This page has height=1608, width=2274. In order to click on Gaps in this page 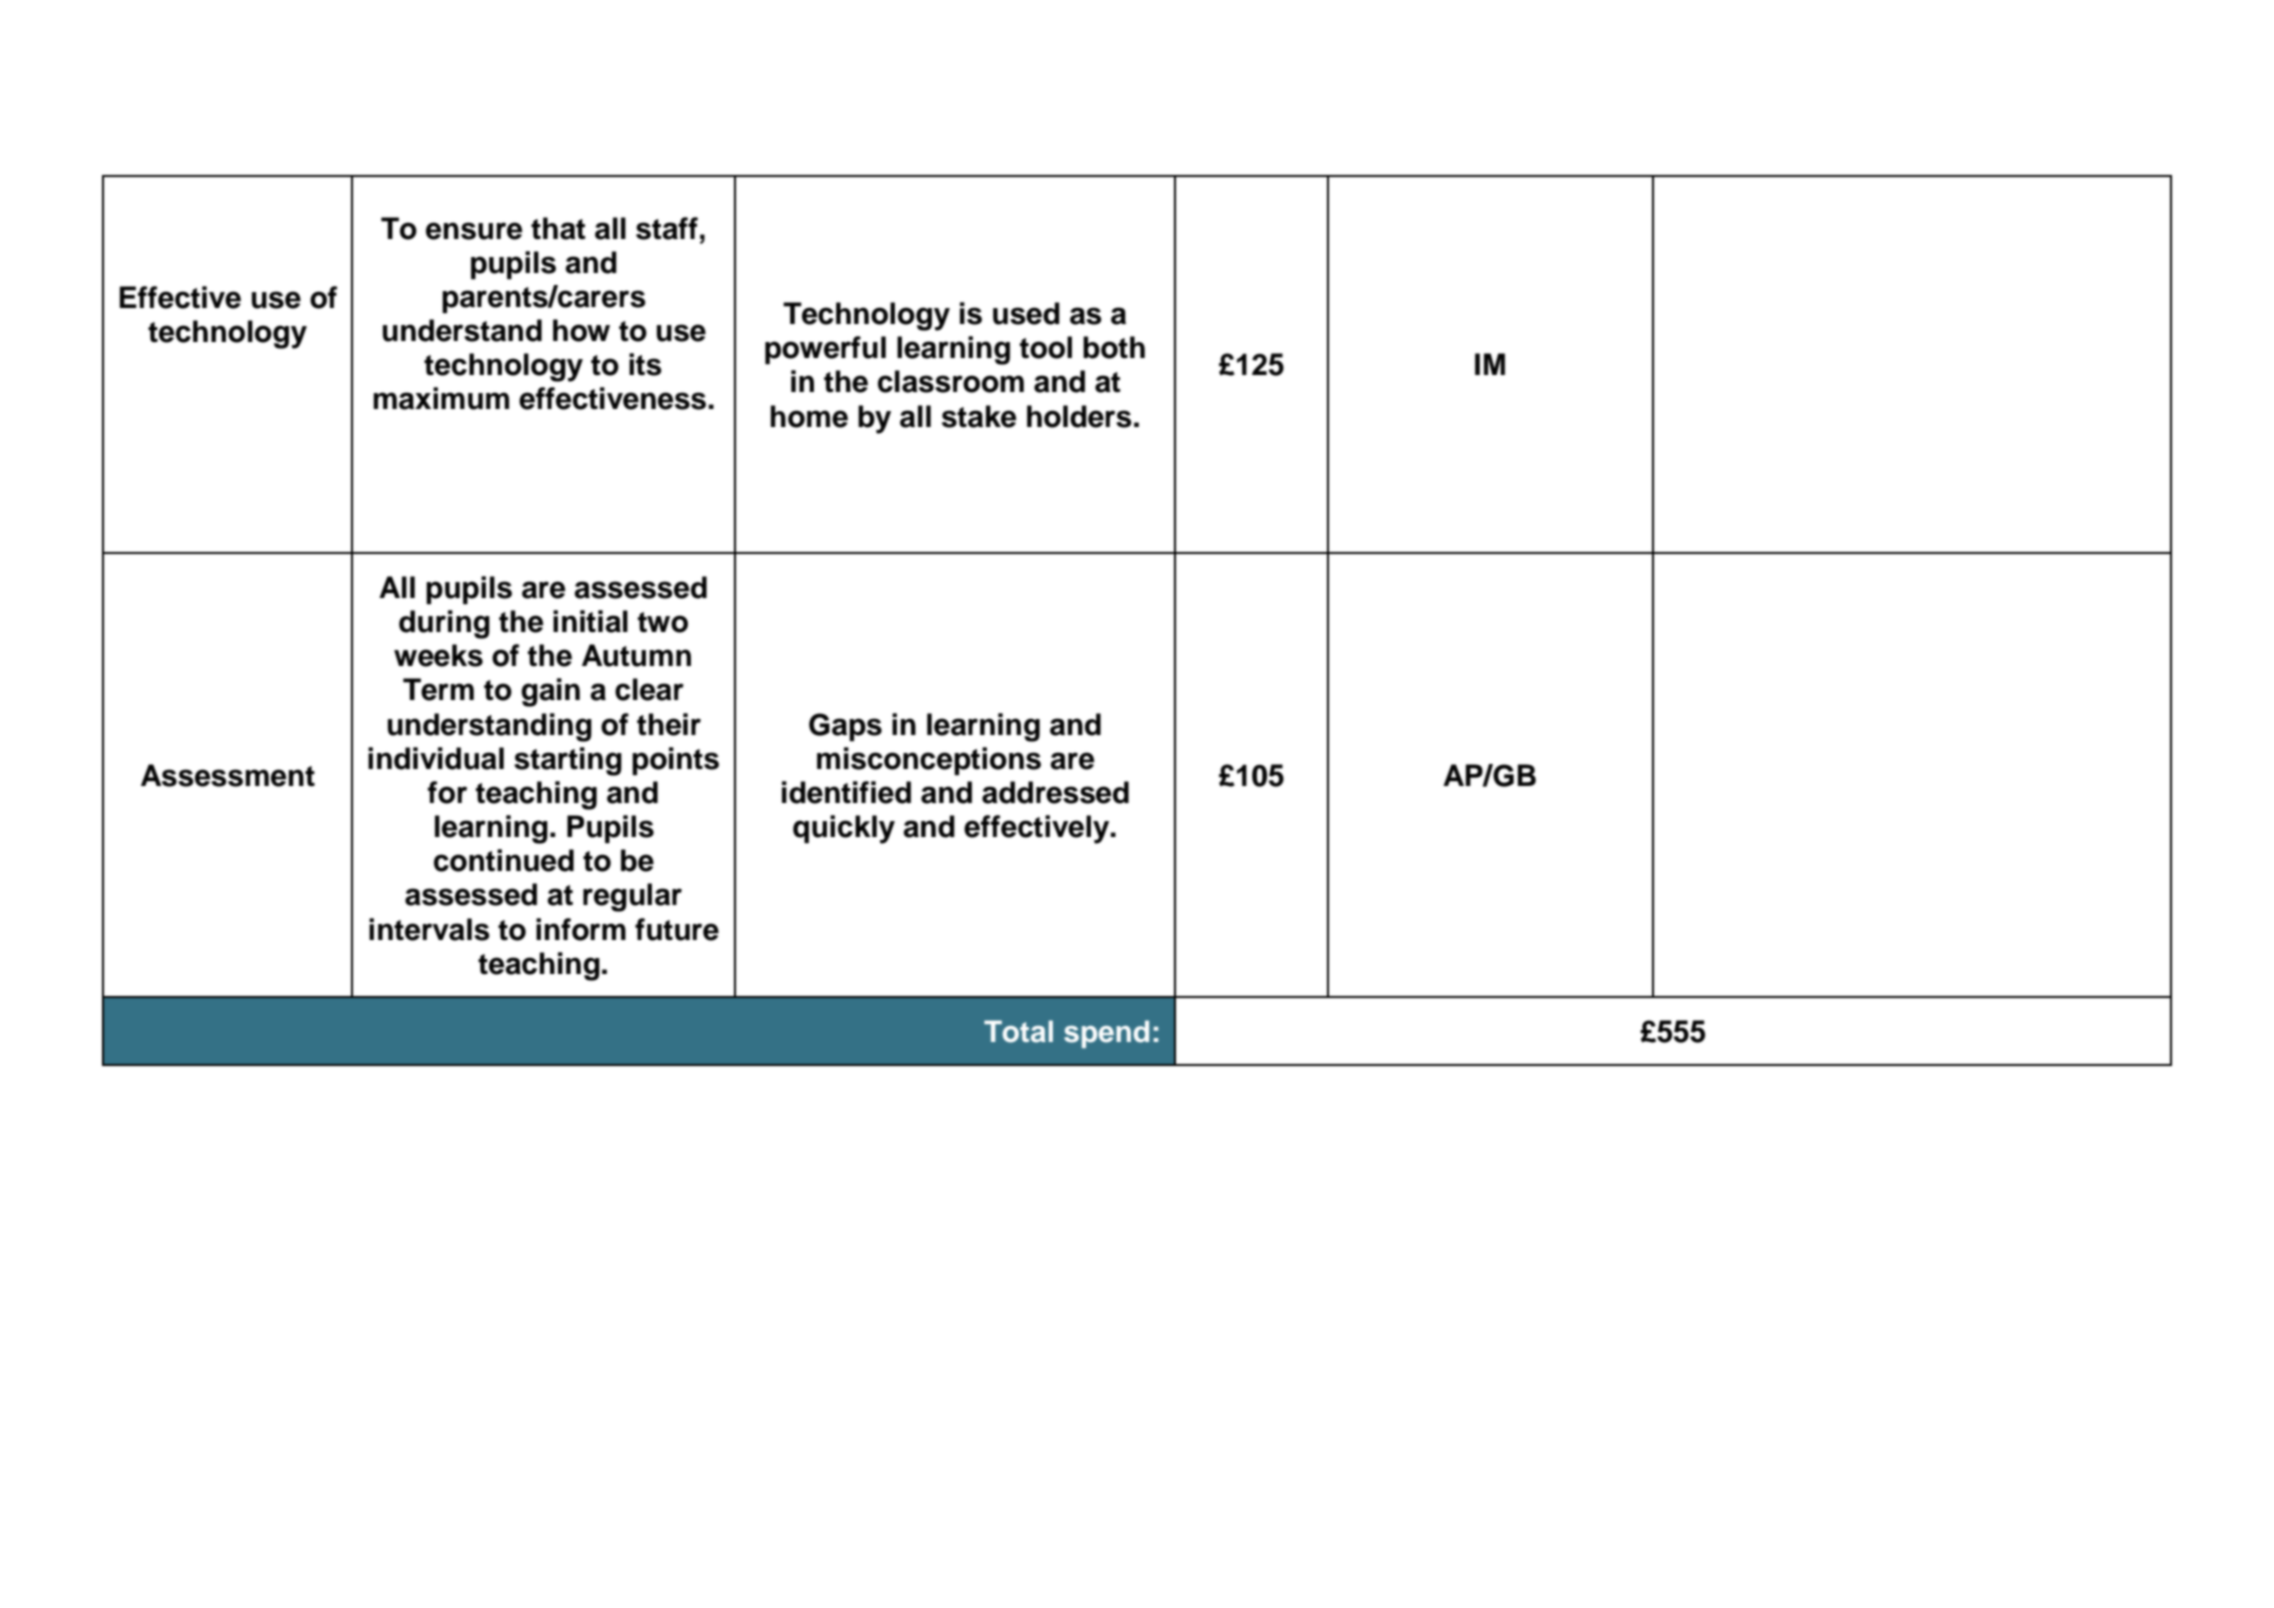, I will do `click(845, 727)`.
